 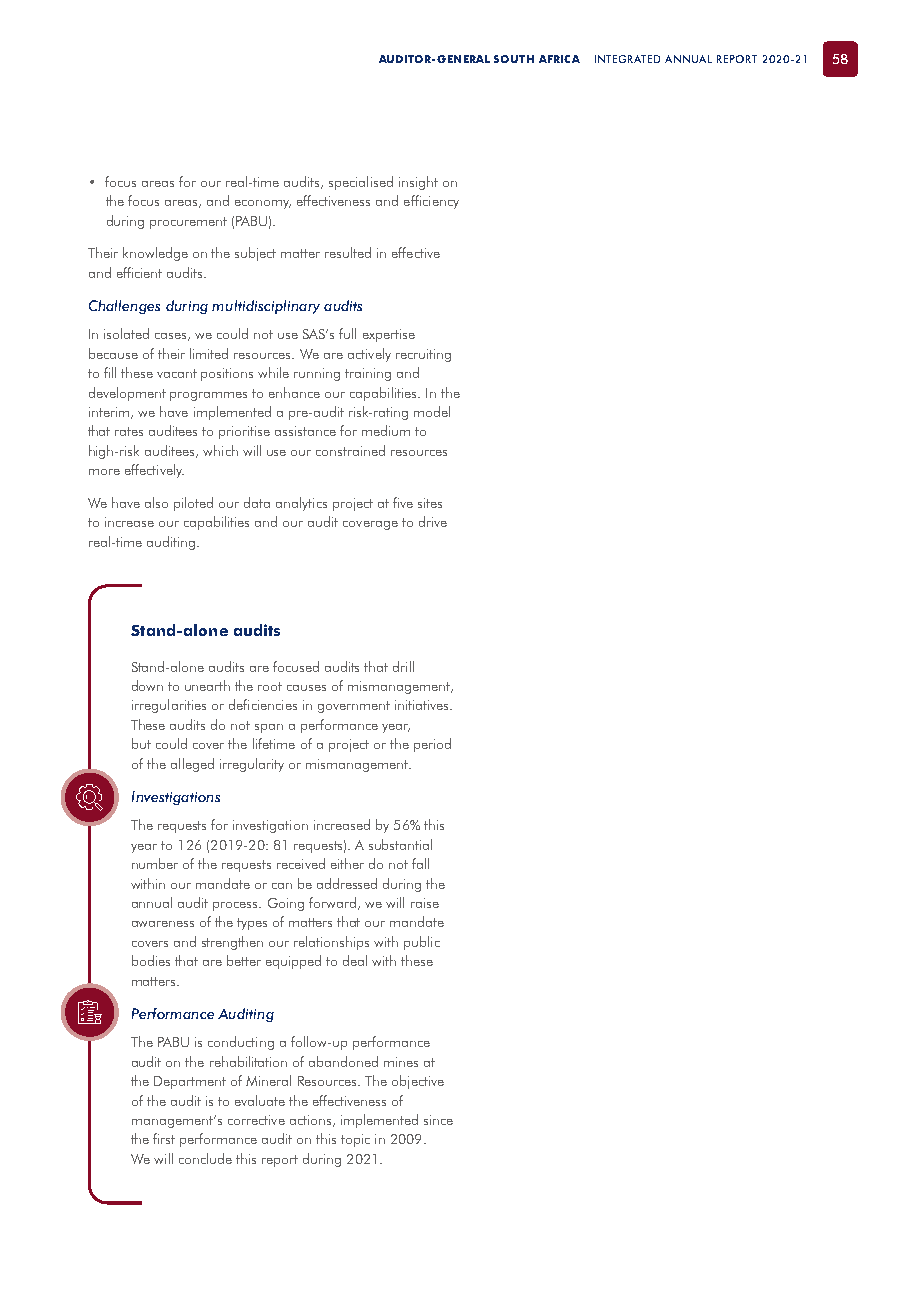 What do you see at coordinates (559, 59) in the screenshot?
I see `AFRICA` at bounding box center [559, 59].
